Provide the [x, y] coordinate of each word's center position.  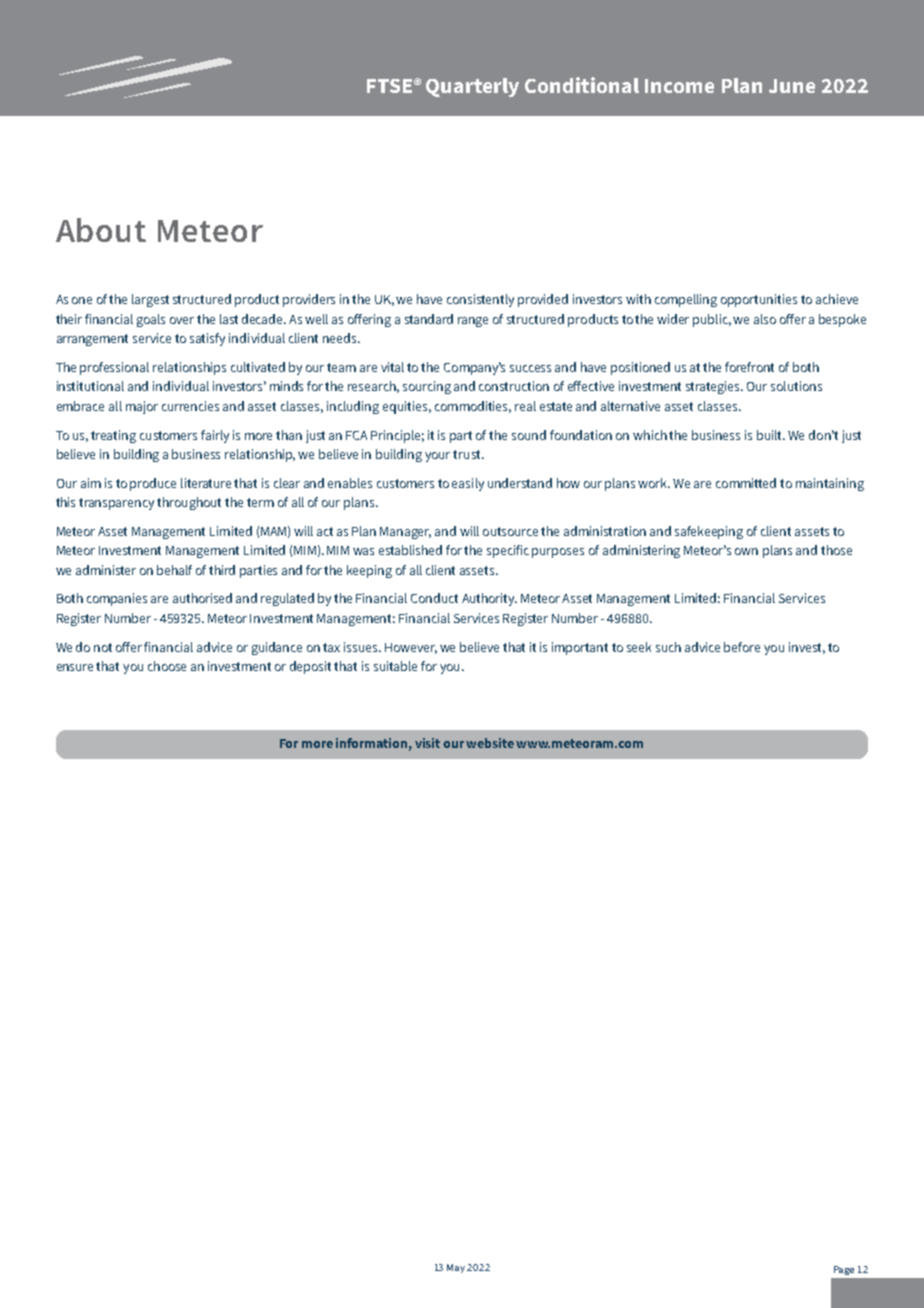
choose [167, 666]
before [742, 647]
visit [427, 743]
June [792, 86]
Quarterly [472, 87]
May [457, 1268]
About [101, 230]
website [490, 743]
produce [153, 484]
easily [468, 484]
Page [844, 1270]
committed [746, 483]
